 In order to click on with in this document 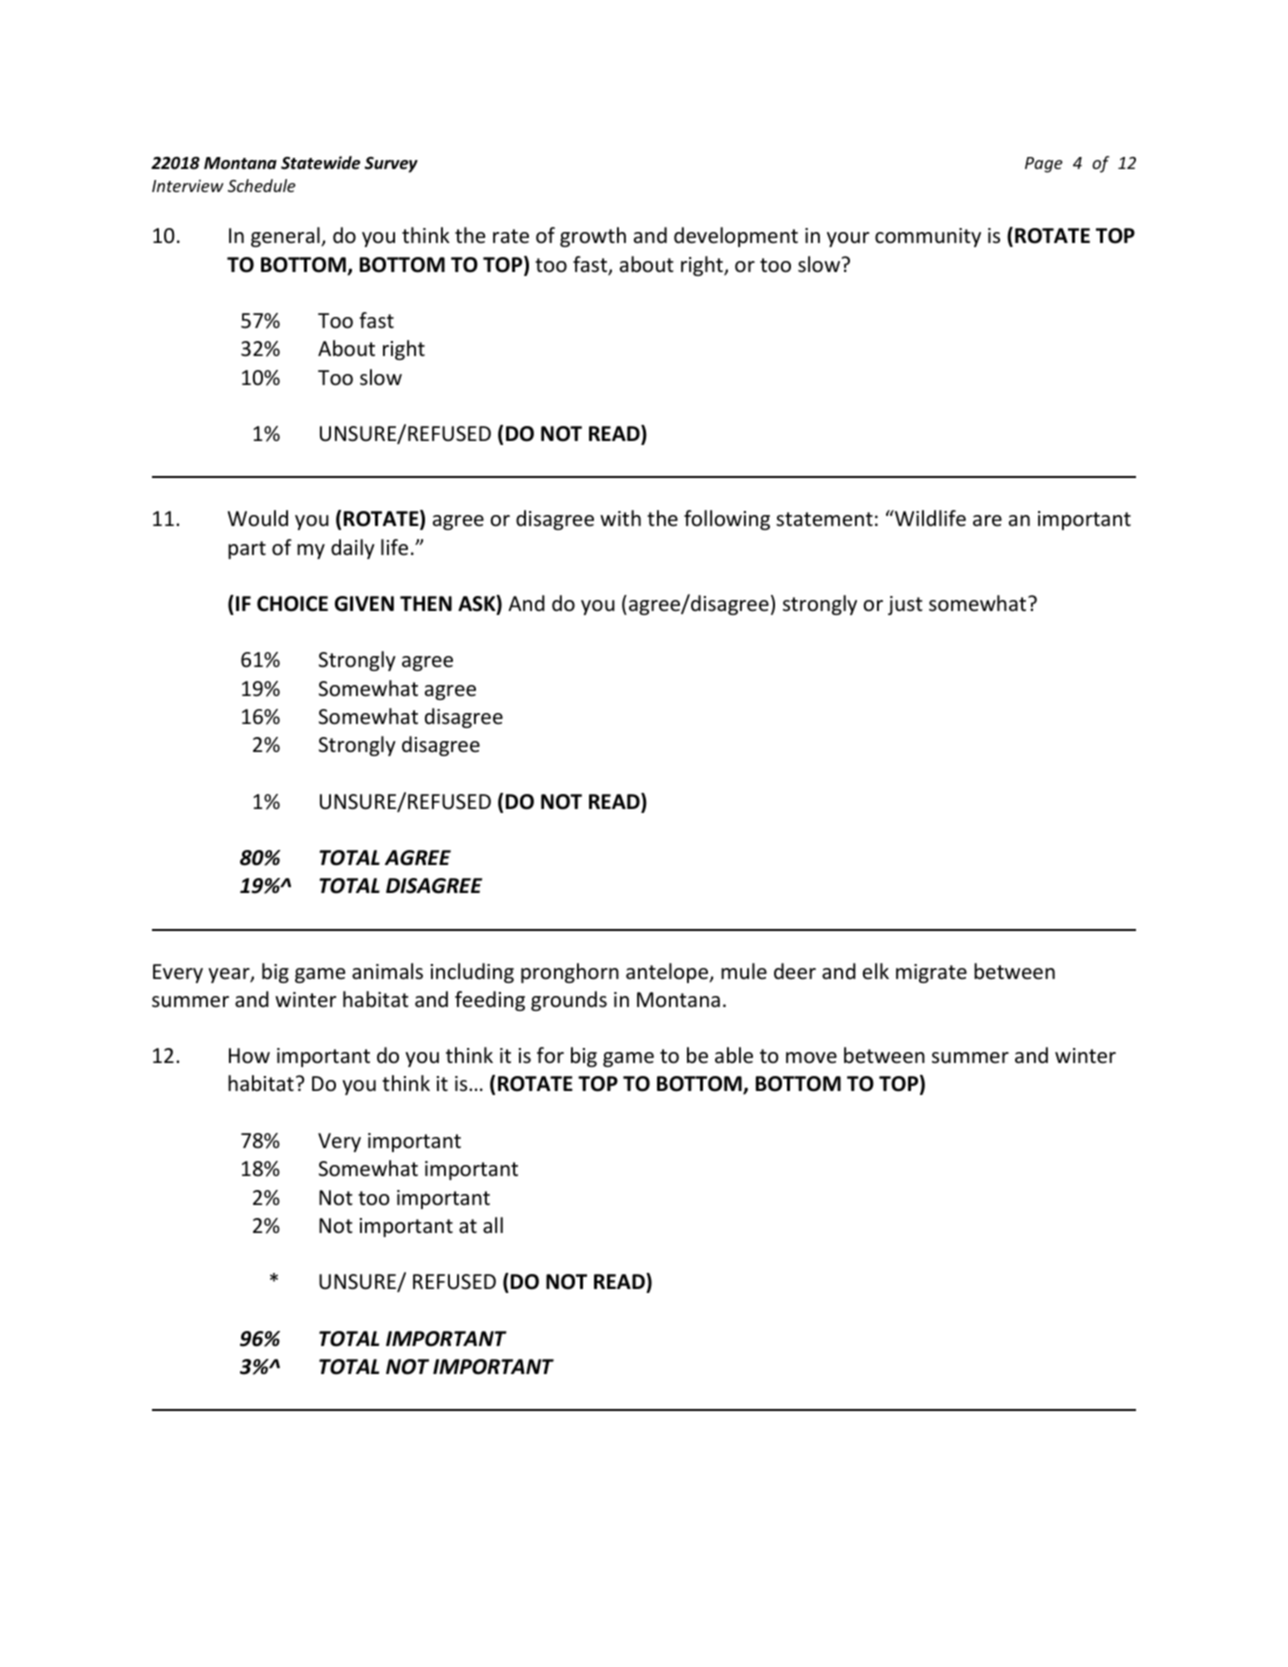, I will do `click(620, 518)`.
